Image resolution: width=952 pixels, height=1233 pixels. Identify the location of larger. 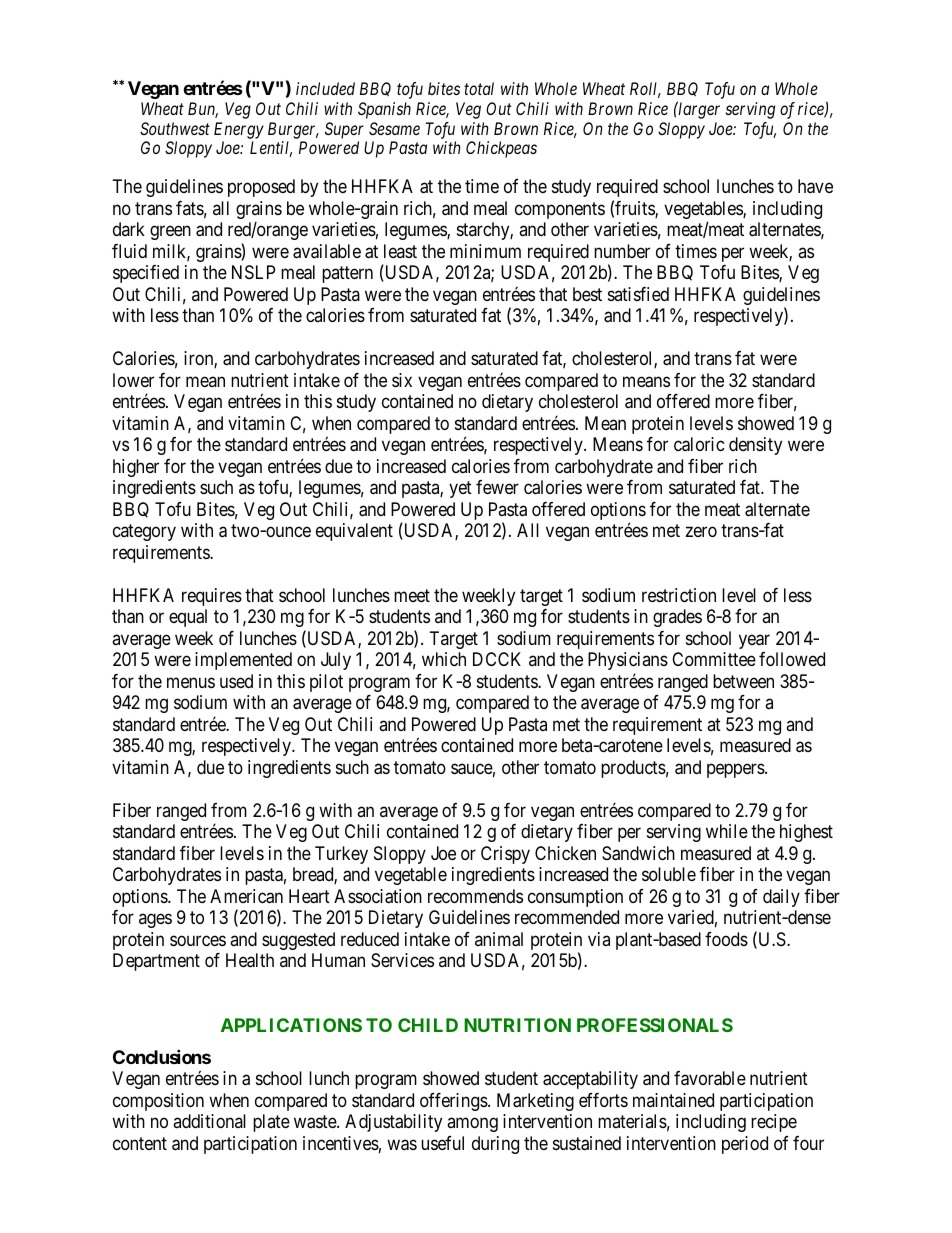
(698, 110).
